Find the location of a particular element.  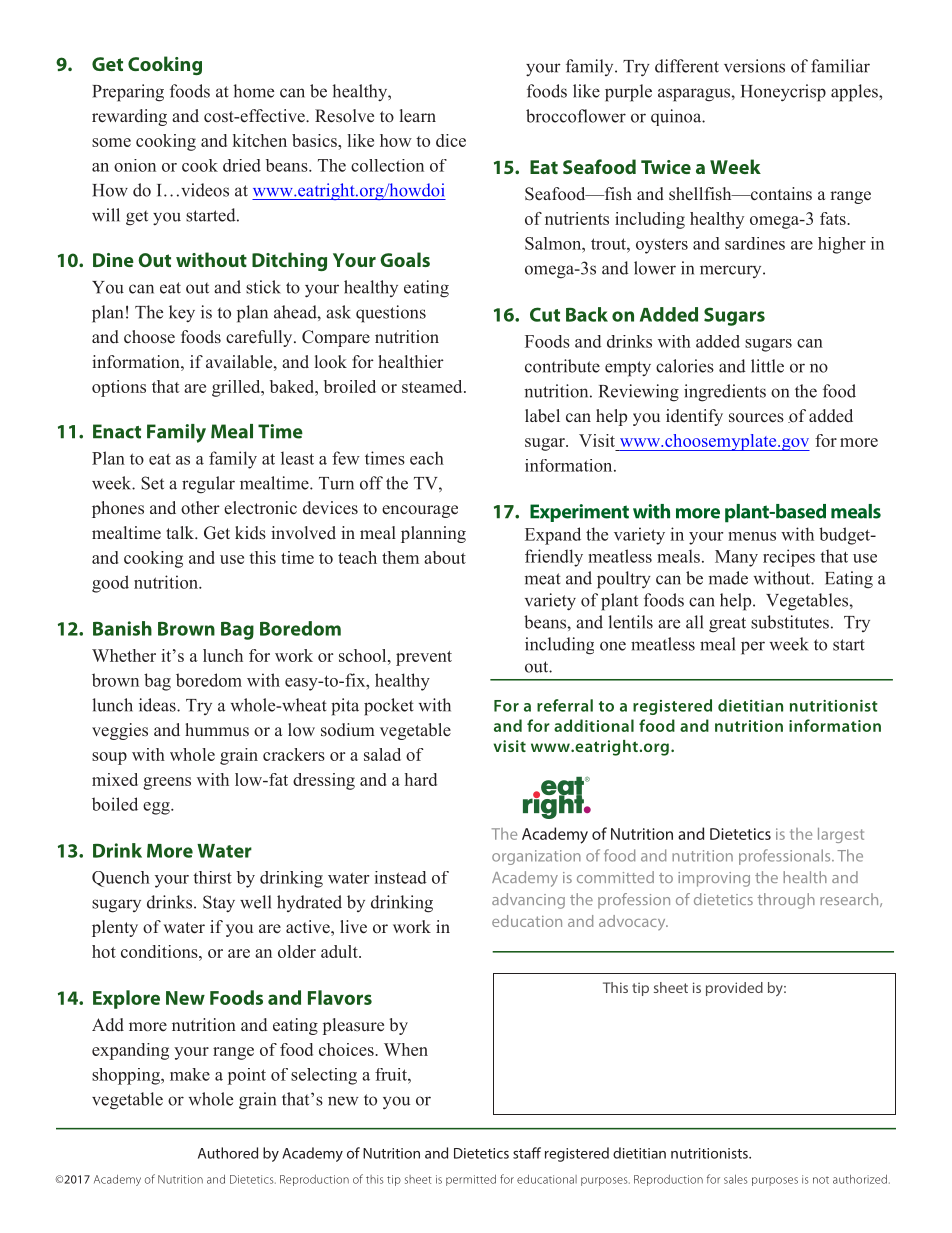

dice is located at coordinates (451, 140).
